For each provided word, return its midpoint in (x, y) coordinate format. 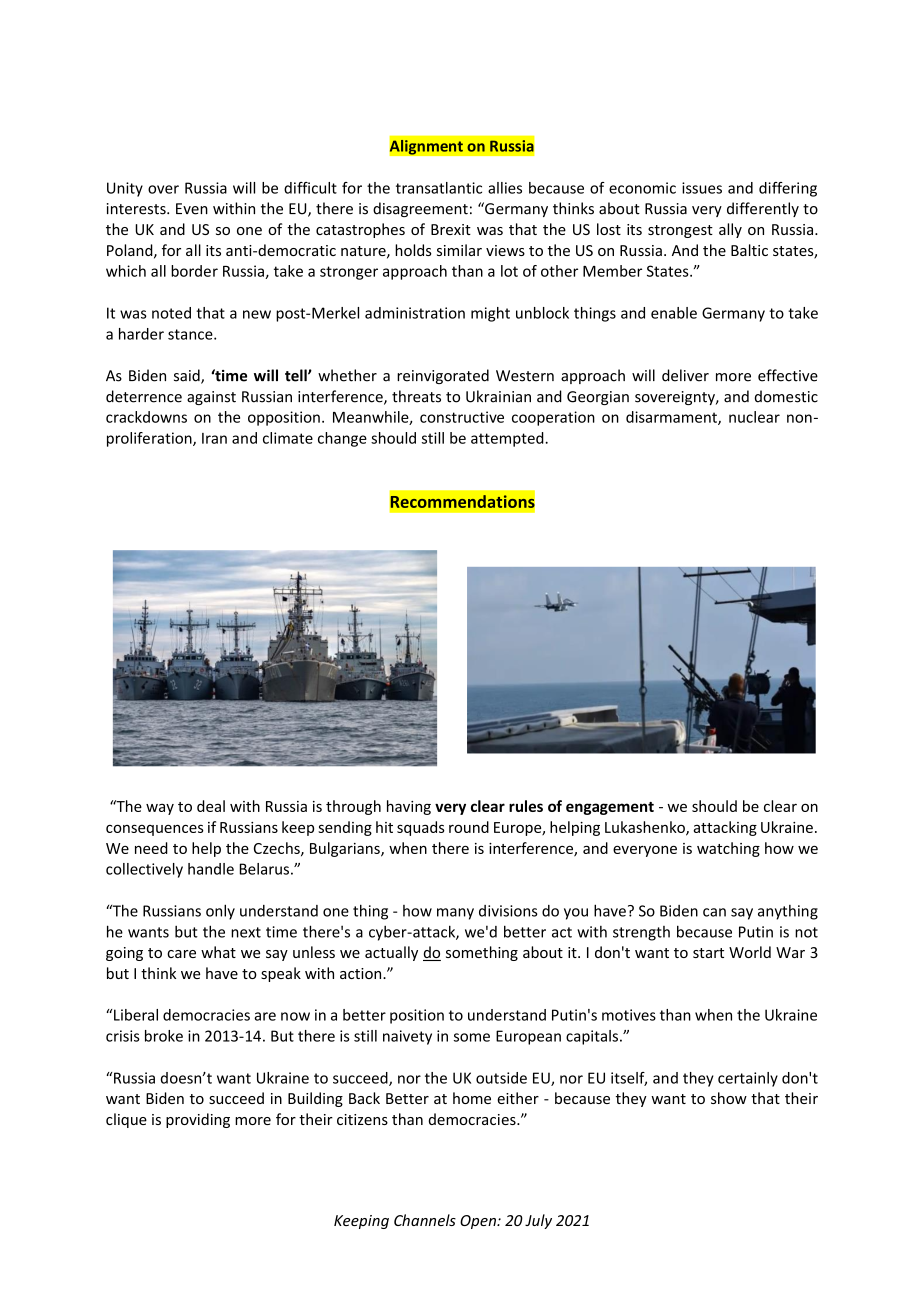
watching (728, 849)
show (729, 1098)
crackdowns (146, 417)
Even (192, 209)
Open (479, 1222)
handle (211, 869)
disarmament (672, 418)
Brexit (451, 229)
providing (198, 1120)
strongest (680, 231)
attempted (508, 439)
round (469, 827)
